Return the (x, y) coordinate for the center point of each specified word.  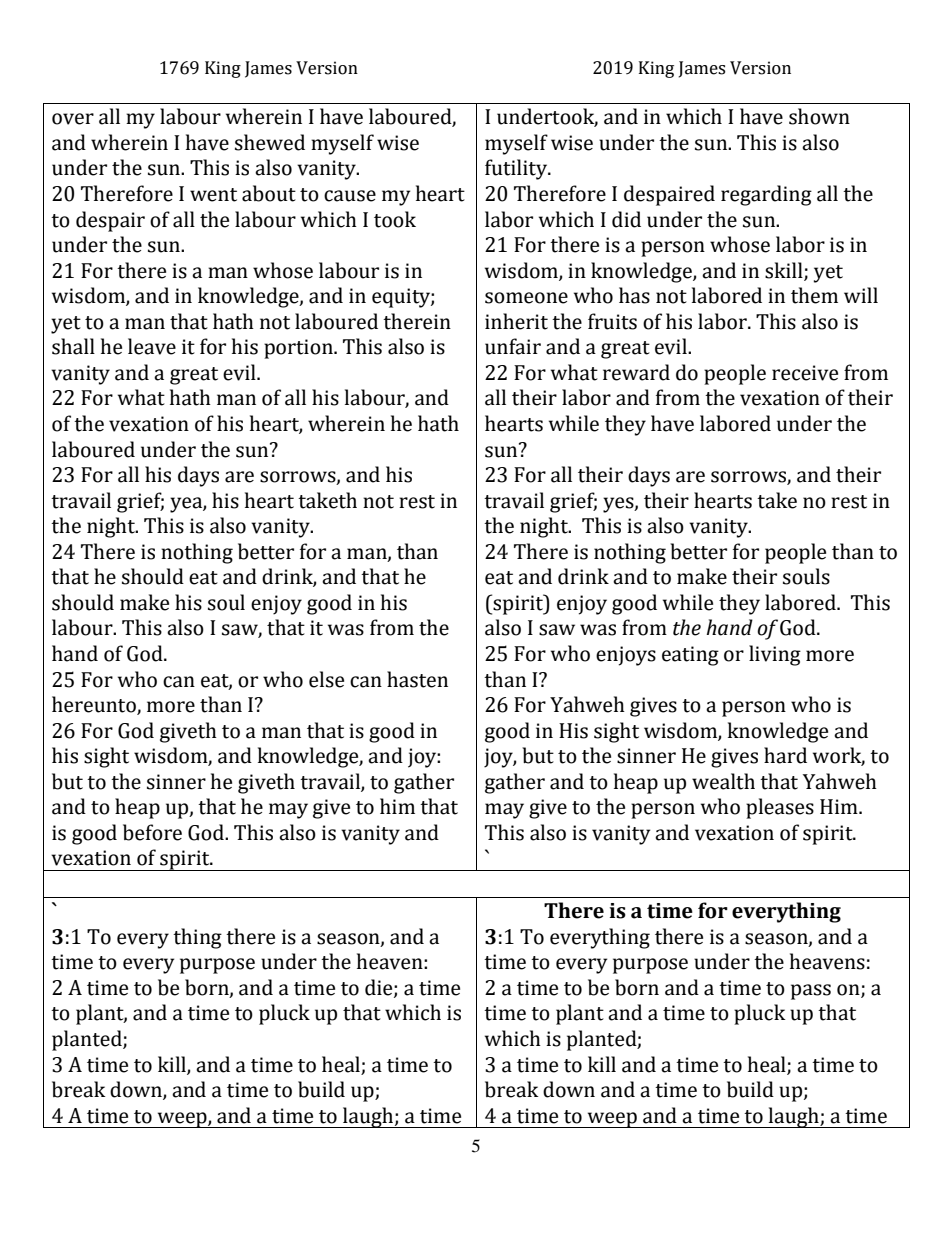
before (152, 832)
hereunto (95, 705)
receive (805, 373)
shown (819, 116)
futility (517, 169)
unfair (513, 346)
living (775, 655)
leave (152, 346)
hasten (417, 679)
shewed (270, 142)
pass (811, 992)
